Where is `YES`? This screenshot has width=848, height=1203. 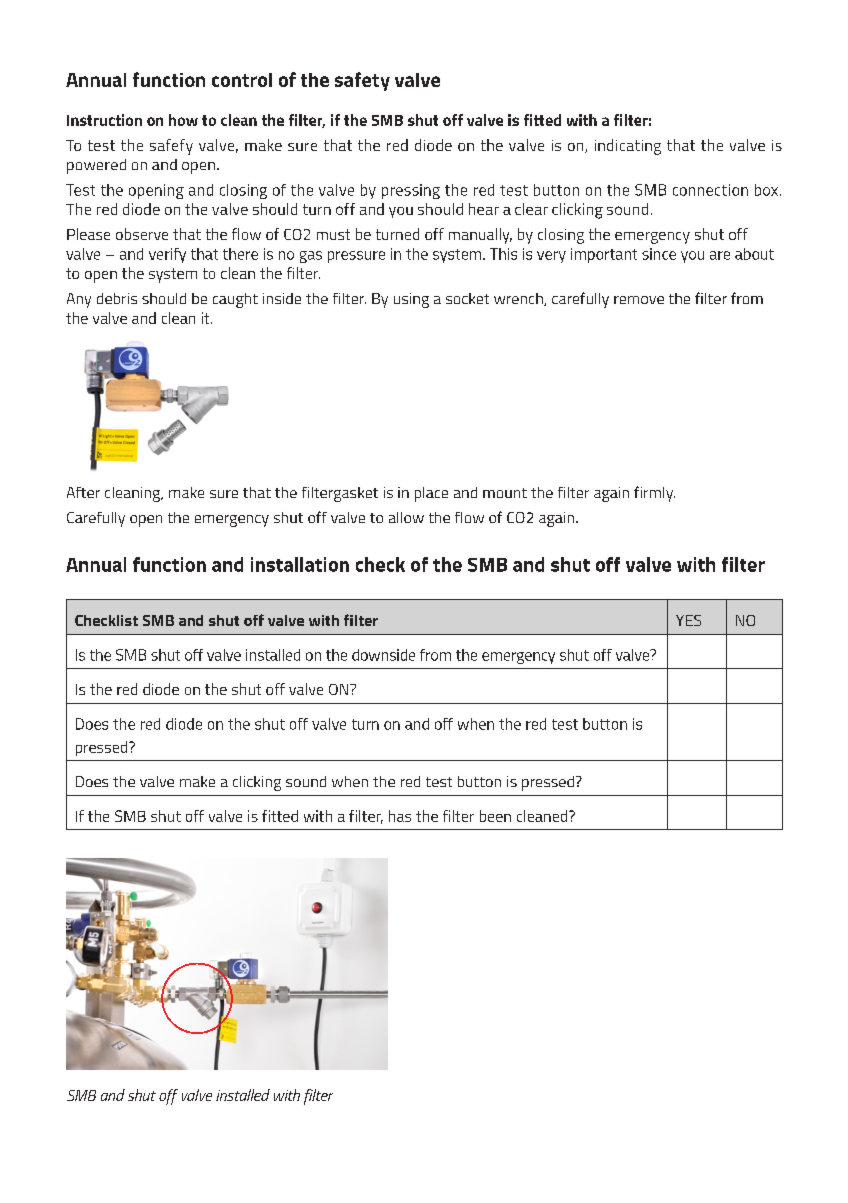
YES is located at coordinates (688, 620).
